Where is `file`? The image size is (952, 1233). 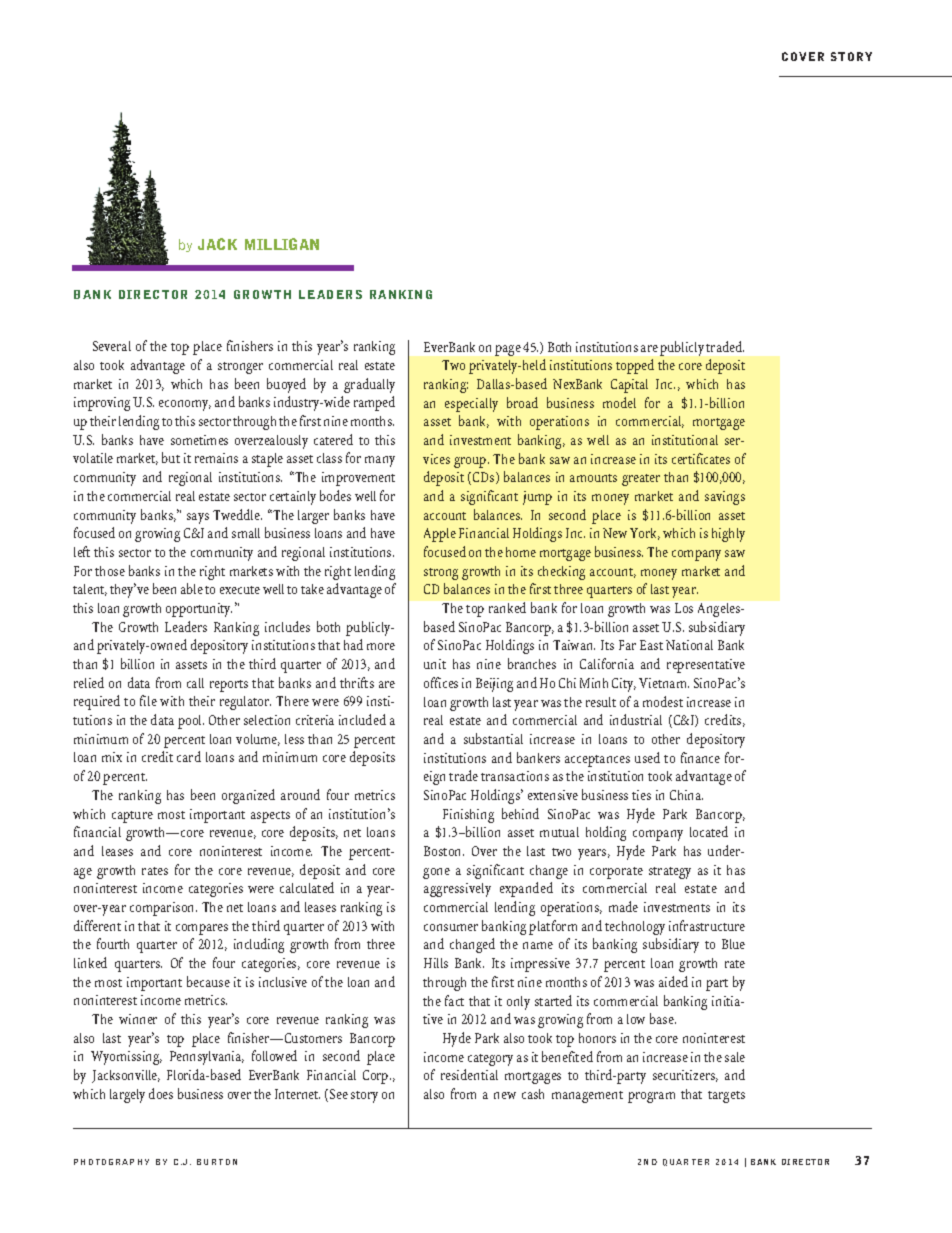 file is located at coordinates (148, 700).
